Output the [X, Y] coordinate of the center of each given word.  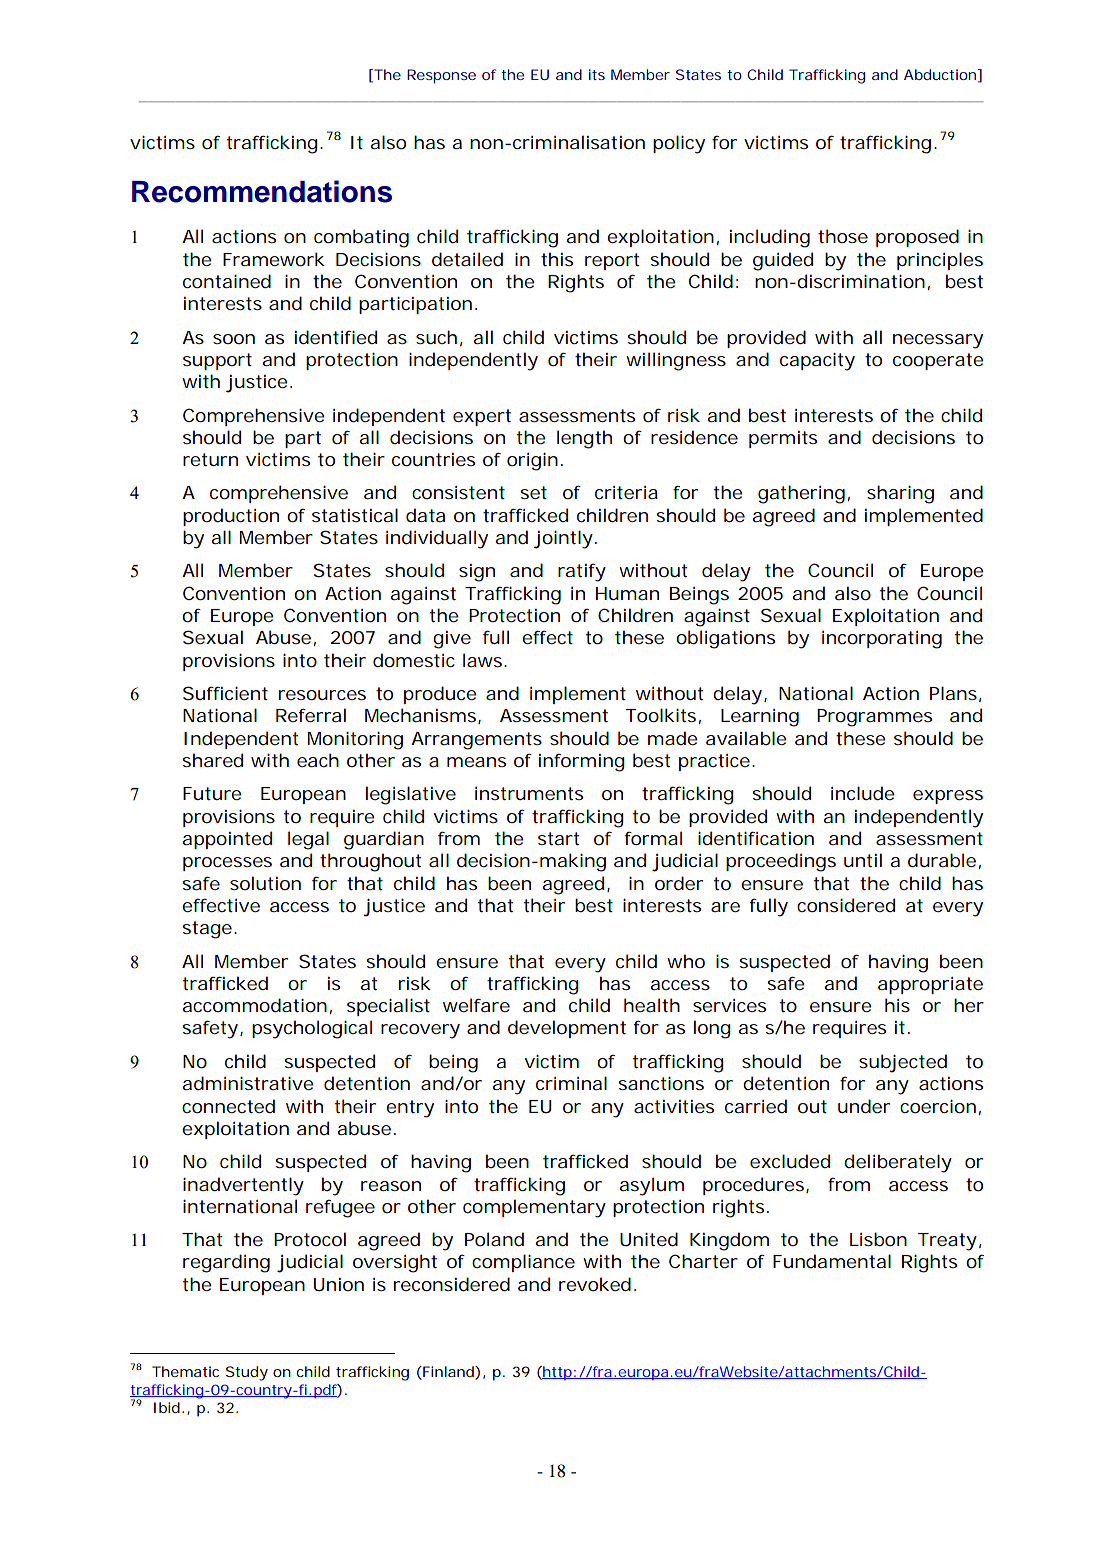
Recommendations [262, 191]
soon [234, 339]
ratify [582, 572]
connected [228, 1106]
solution [265, 883]
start [558, 838]
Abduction [940, 74]
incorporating [882, 640]
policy [679, 144]
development [567, 1029]
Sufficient [225, 693]
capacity [817, 362]
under [864, 1106]
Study [247, 1373]
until [863, 860]
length [584, 439]
